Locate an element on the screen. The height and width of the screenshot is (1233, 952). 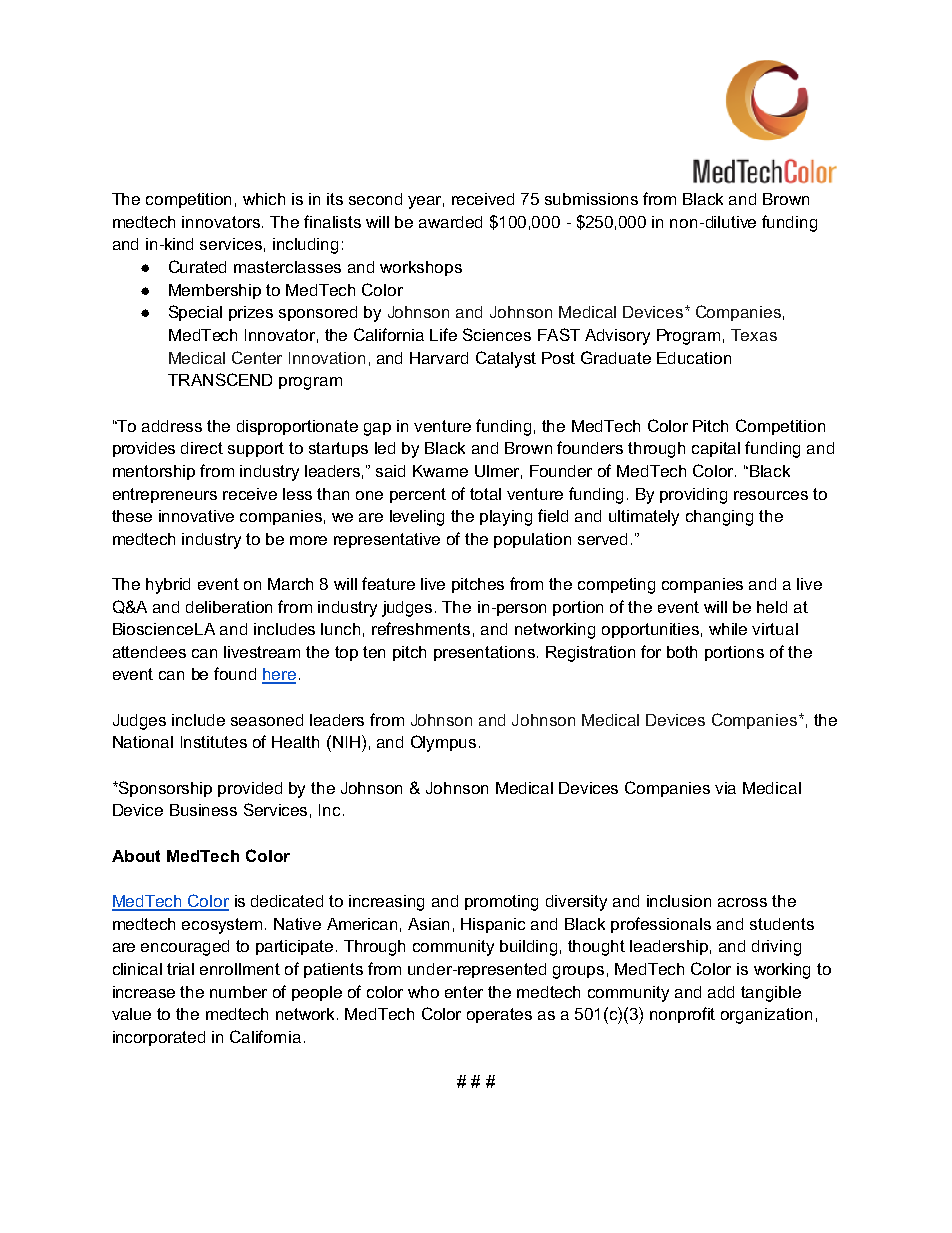
Curated is located at coordinates (197, 266).
